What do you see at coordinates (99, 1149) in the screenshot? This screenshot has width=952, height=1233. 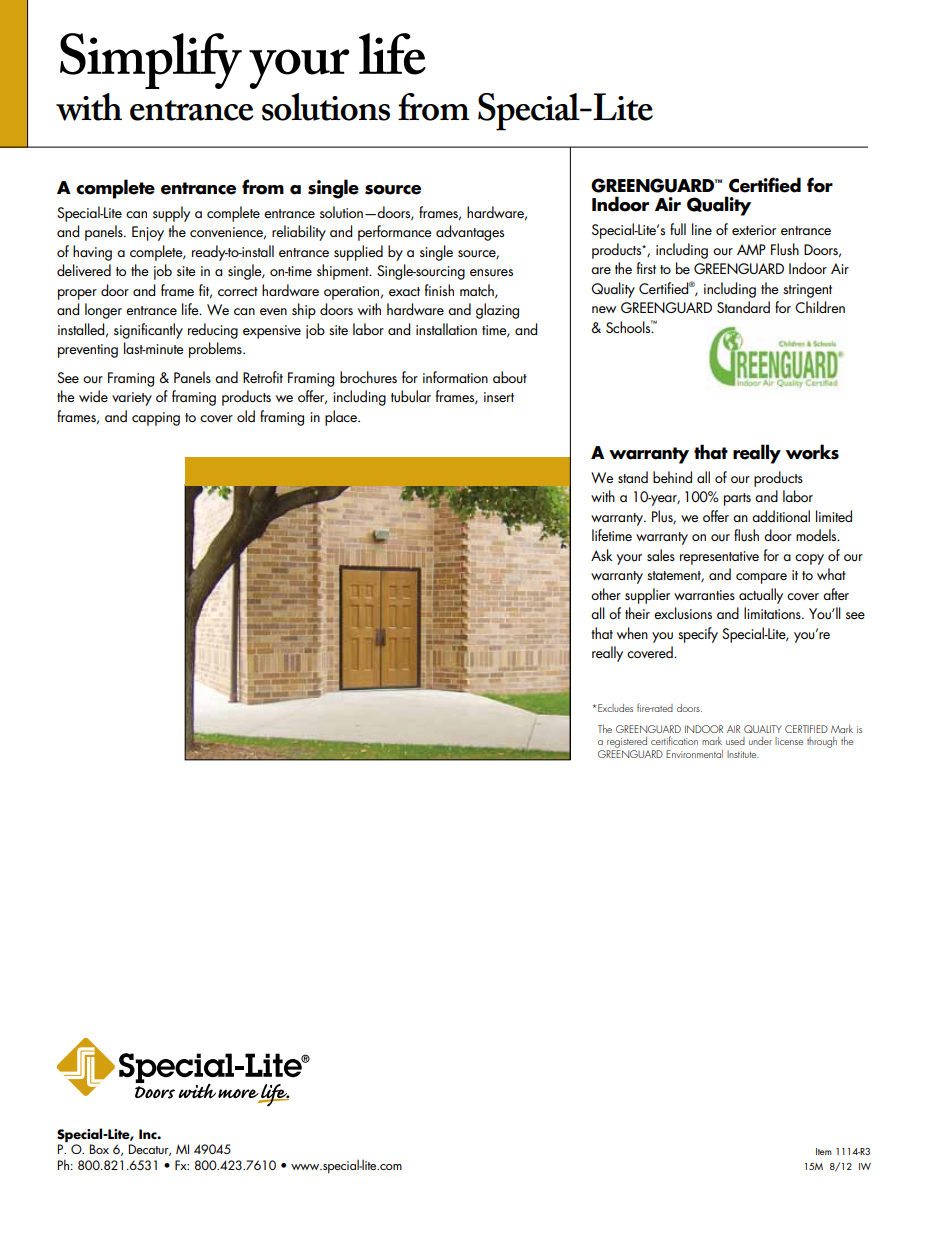 I see `Box` at bounding box center [99, 1149].
